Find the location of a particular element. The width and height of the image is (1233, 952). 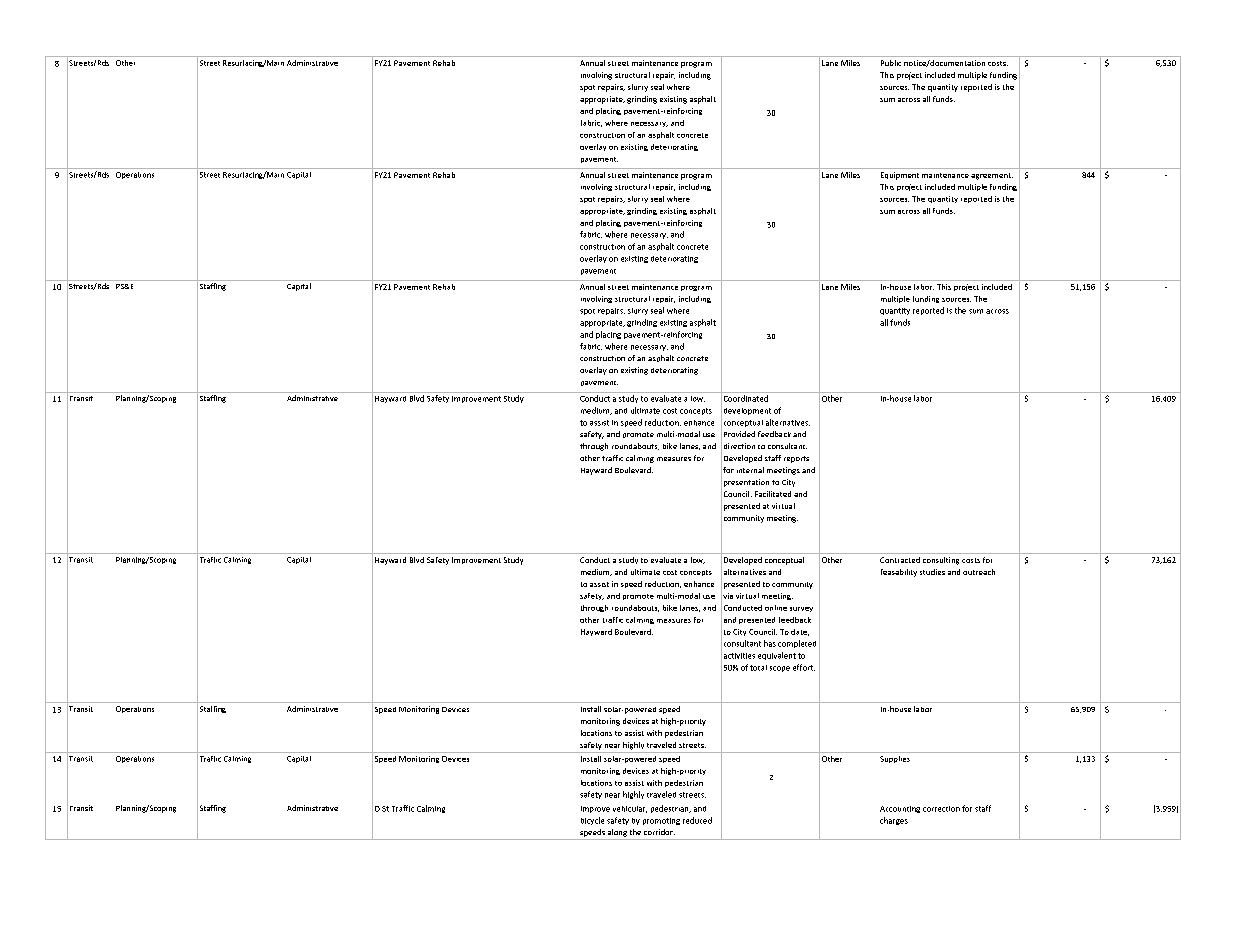

internal is located at coordinates (750, 470).
